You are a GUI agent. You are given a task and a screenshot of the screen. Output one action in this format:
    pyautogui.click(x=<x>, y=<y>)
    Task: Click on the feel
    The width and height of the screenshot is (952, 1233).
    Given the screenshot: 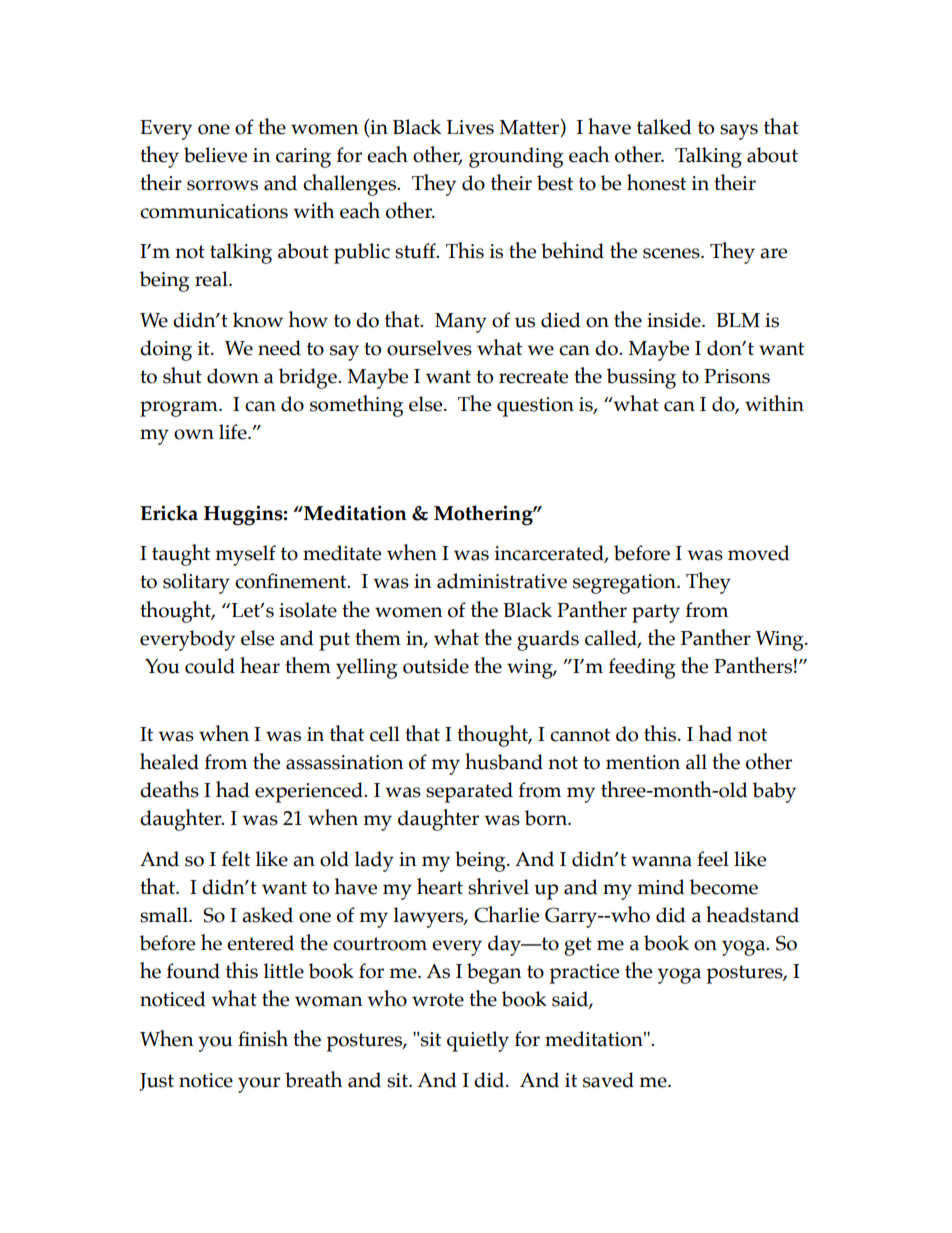 What is the action you would take?
    pyautogui.click(x=713, y=859)
